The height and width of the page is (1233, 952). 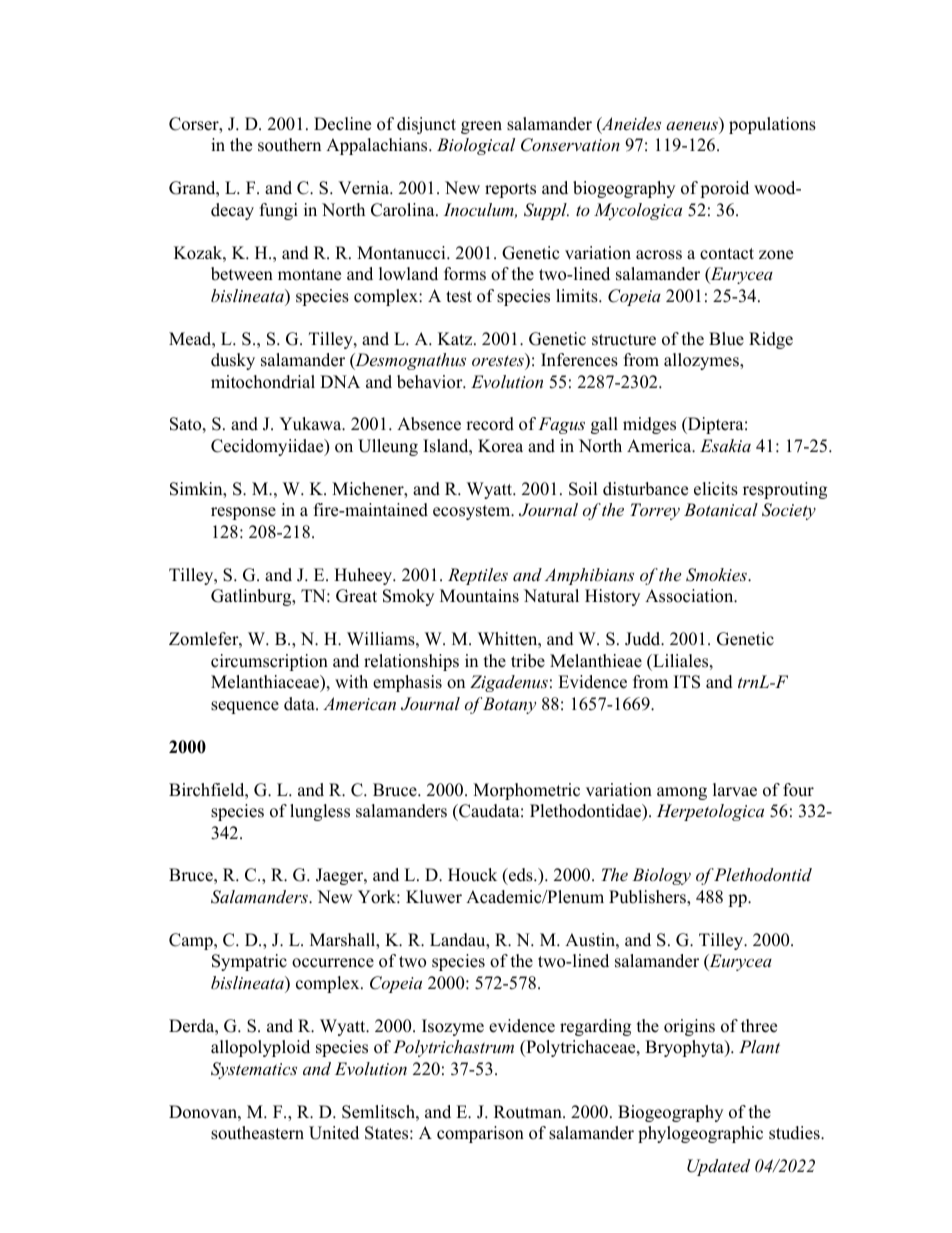 What do you see at coordinates (257, 1133) in the page?
I see `southeastern` at bounding box center [257, 1133].
